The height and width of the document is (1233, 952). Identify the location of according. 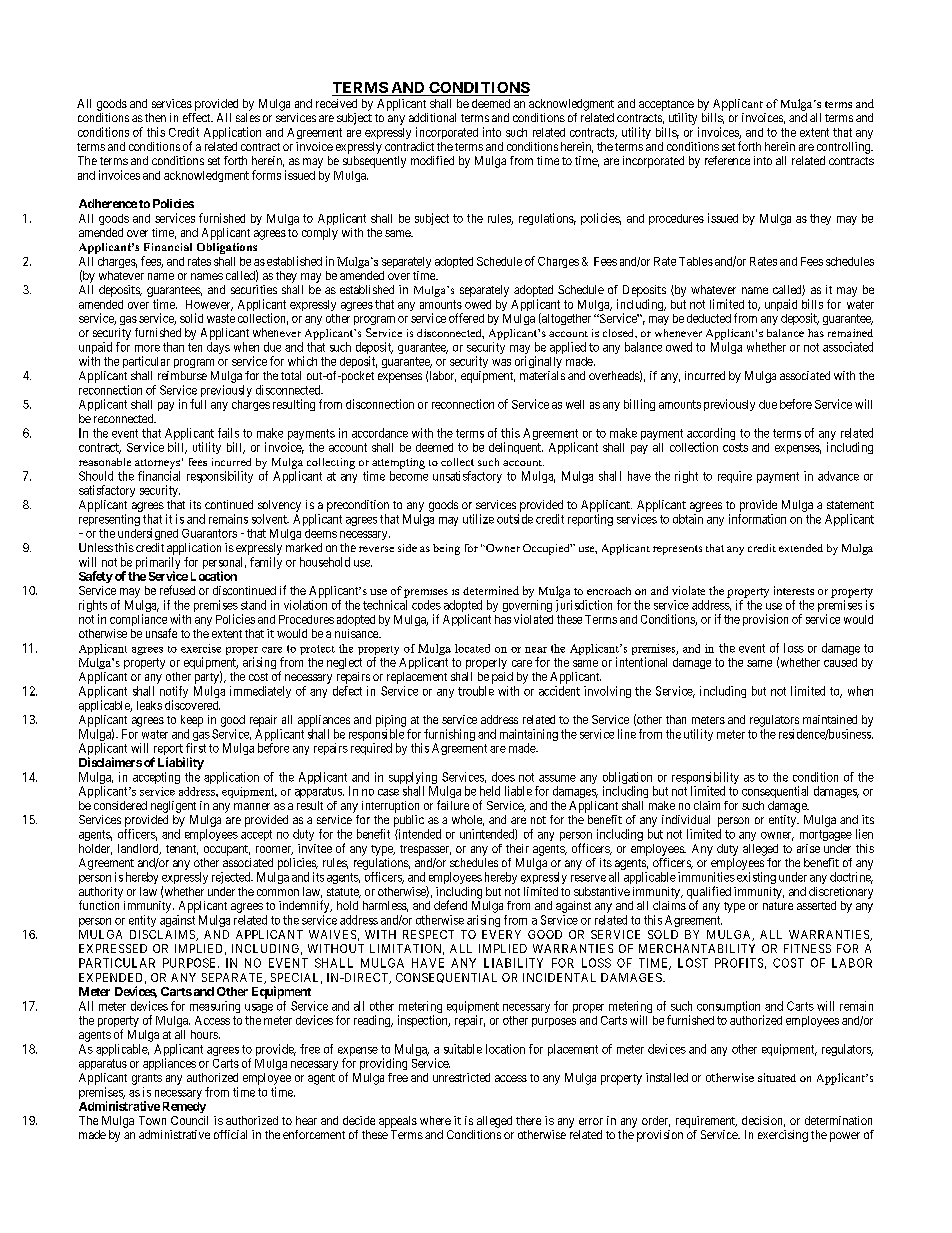
(711, 435).
